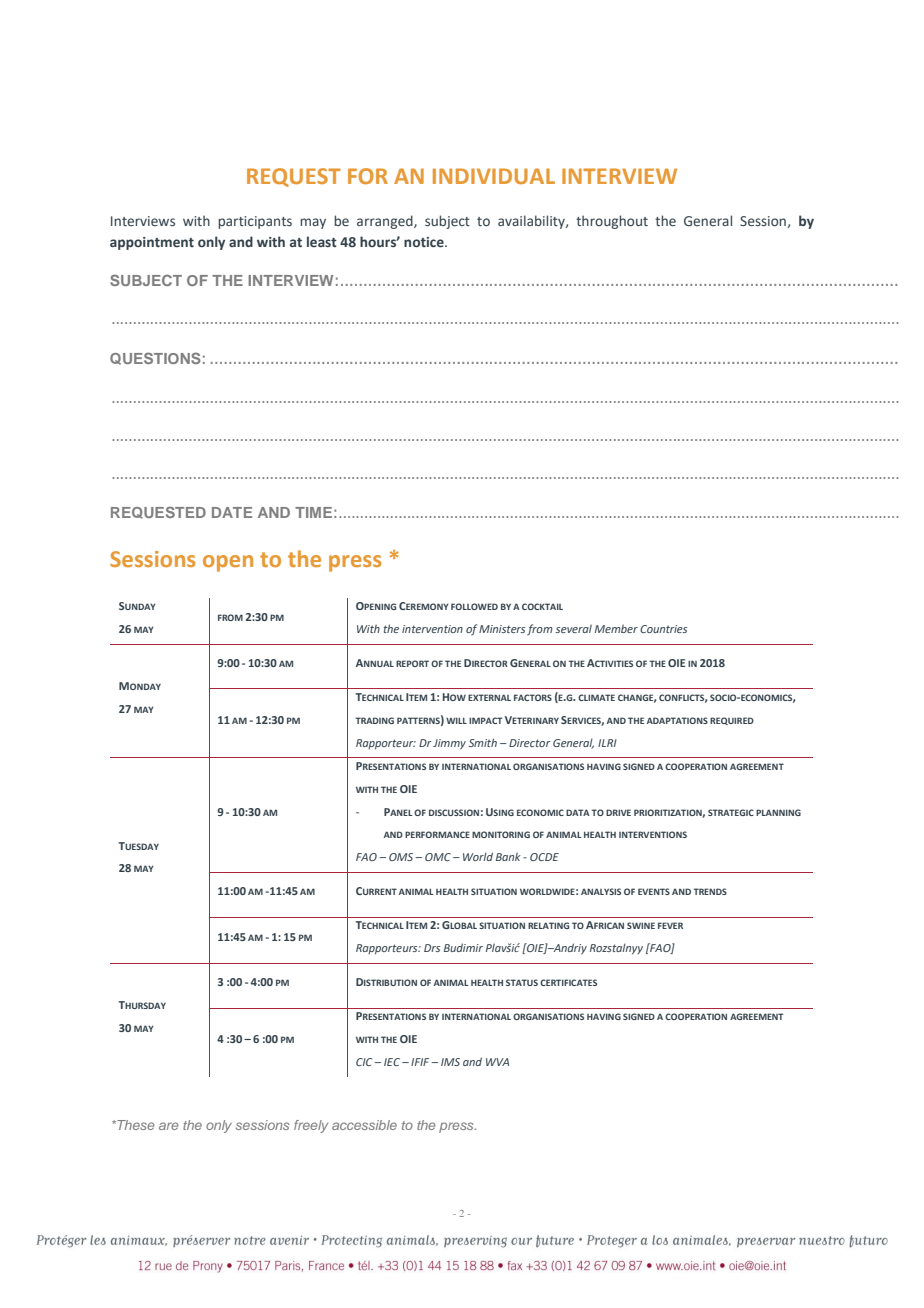  I want to click on are, so click(169, 1126).
